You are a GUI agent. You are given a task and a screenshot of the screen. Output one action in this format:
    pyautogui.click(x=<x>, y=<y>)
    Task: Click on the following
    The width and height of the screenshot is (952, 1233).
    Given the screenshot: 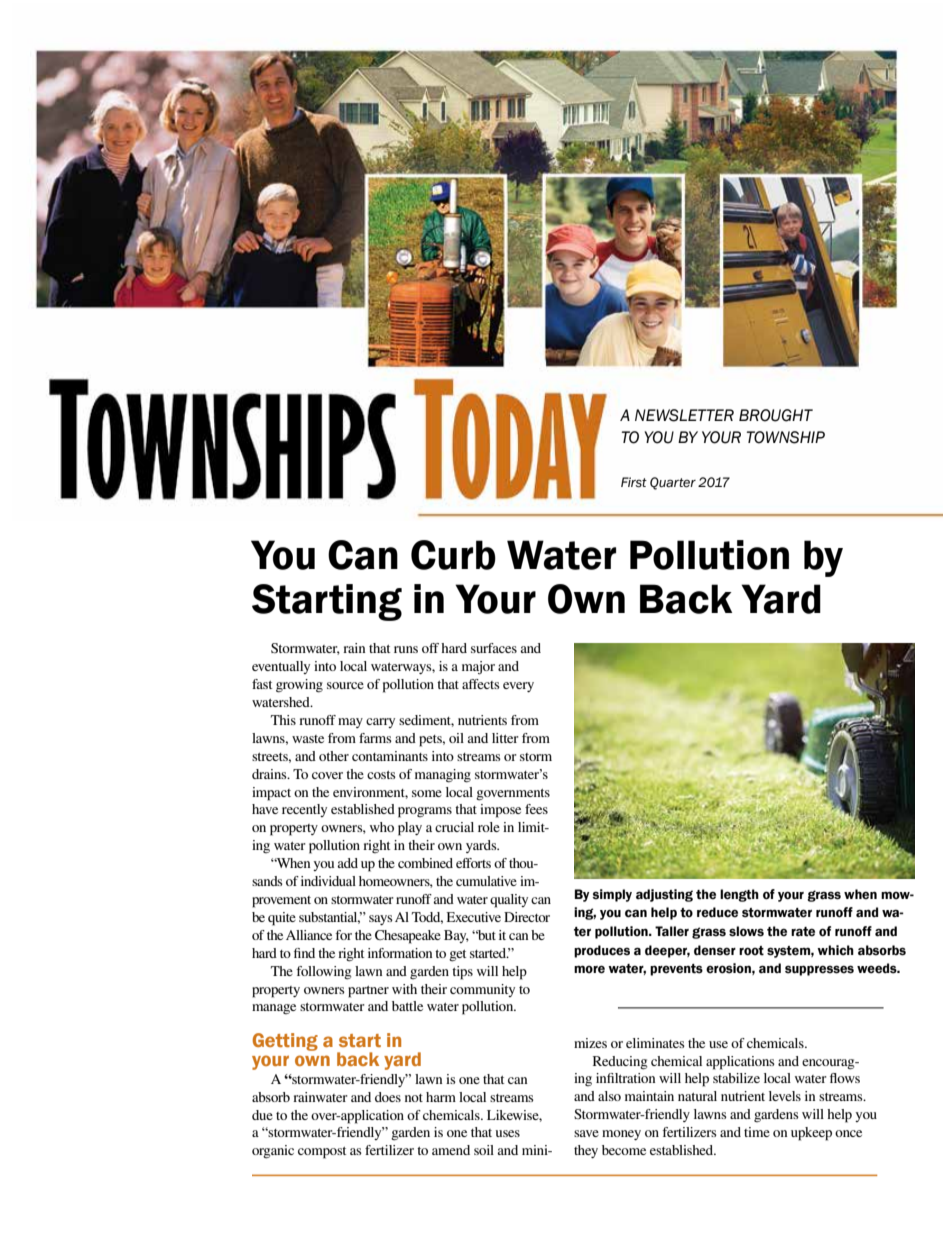 What is the action you would take?
    pyautogui.click(x=324, y=973)
